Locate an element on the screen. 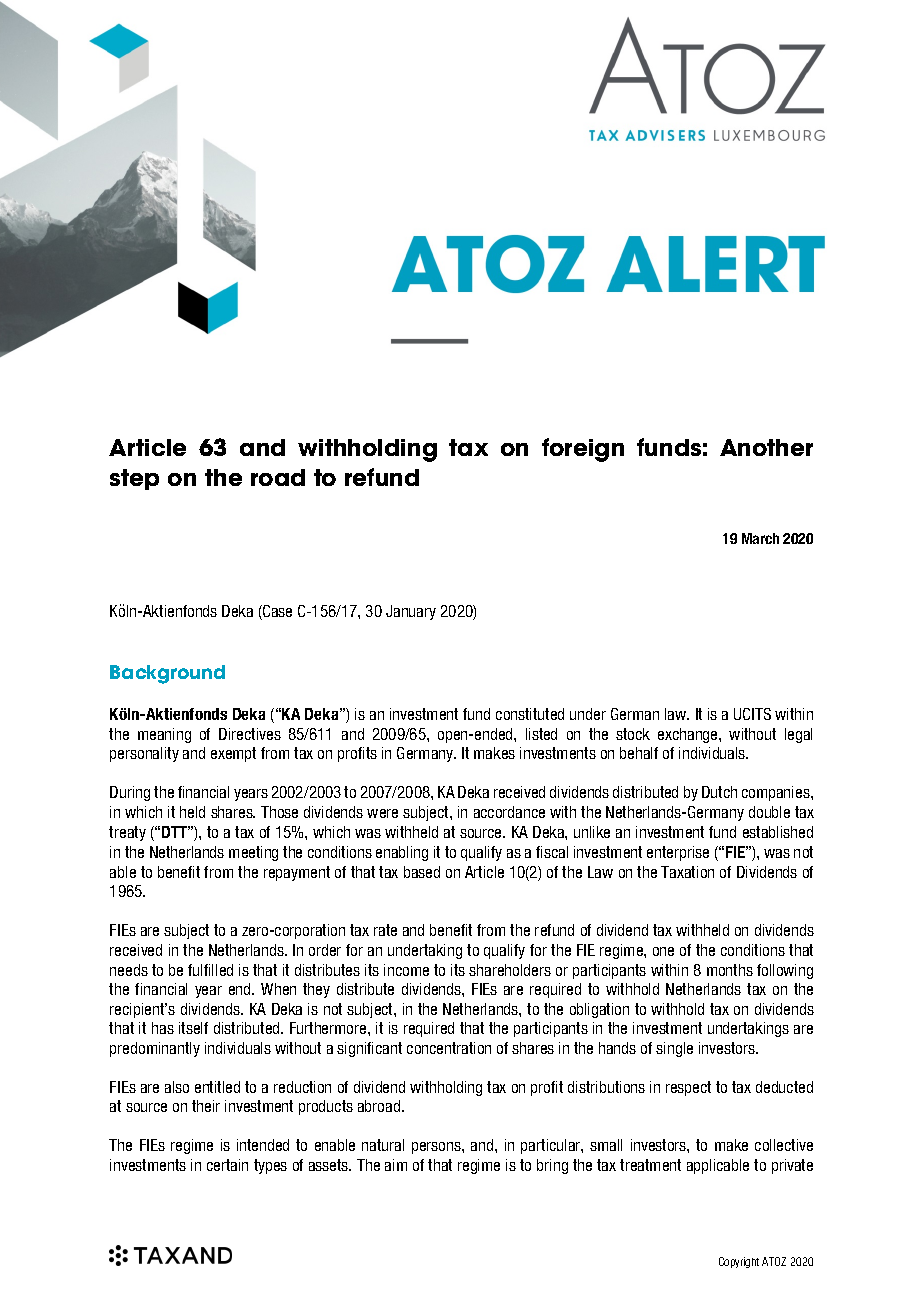  based is located at coordinates (422, 872).
